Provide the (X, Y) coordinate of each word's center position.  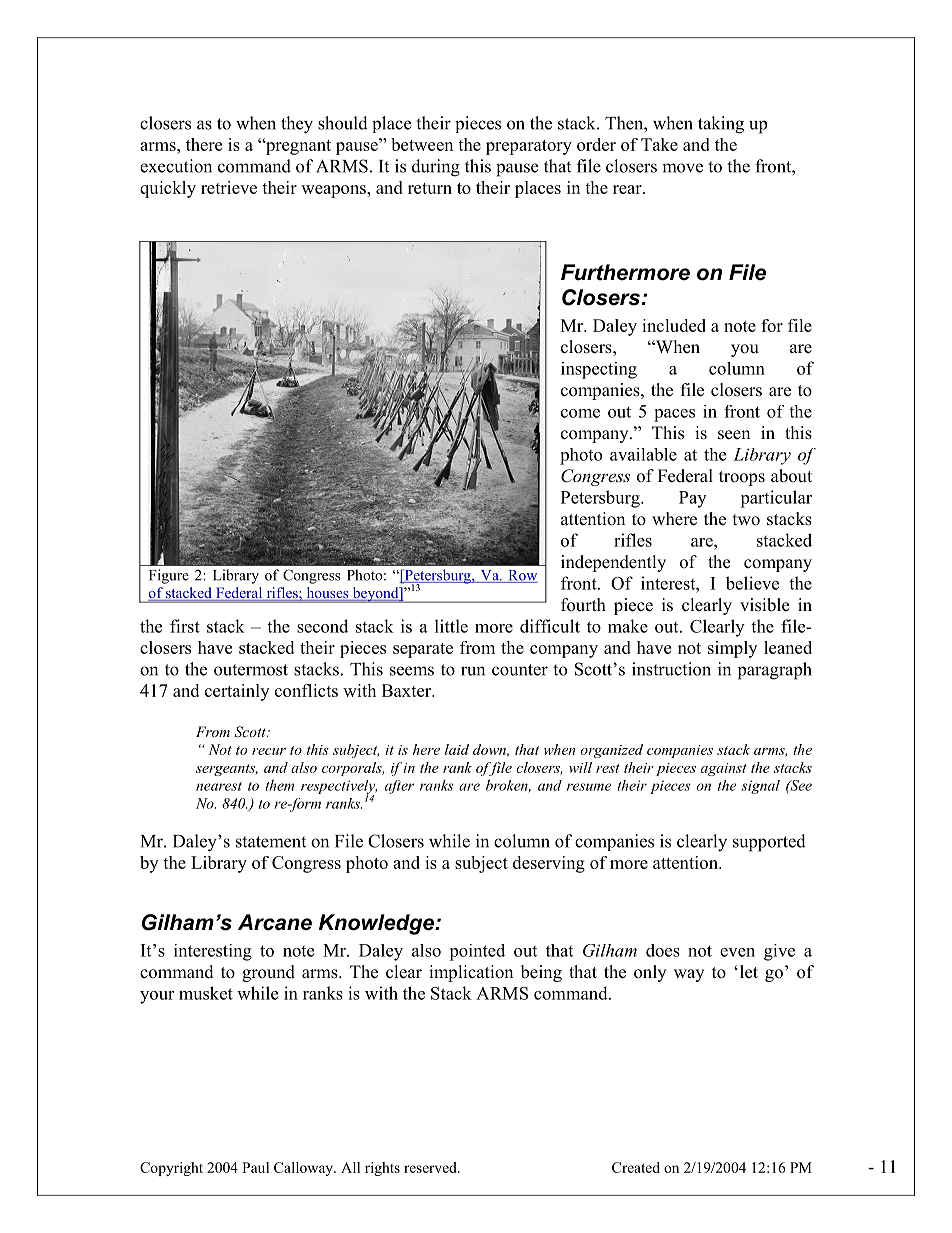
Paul (255, 1167)
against (724, 769)
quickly (168, 189)
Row (522, 576)
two (746, 520)
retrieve (229, 187)
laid (457, 749)
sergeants (227, 770)
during (436, 168)
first (185, 626)
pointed (477, 952)
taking (721, 125)
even (737, 952)
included (674, 325)
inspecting (599, 370)
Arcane (275, 922)
